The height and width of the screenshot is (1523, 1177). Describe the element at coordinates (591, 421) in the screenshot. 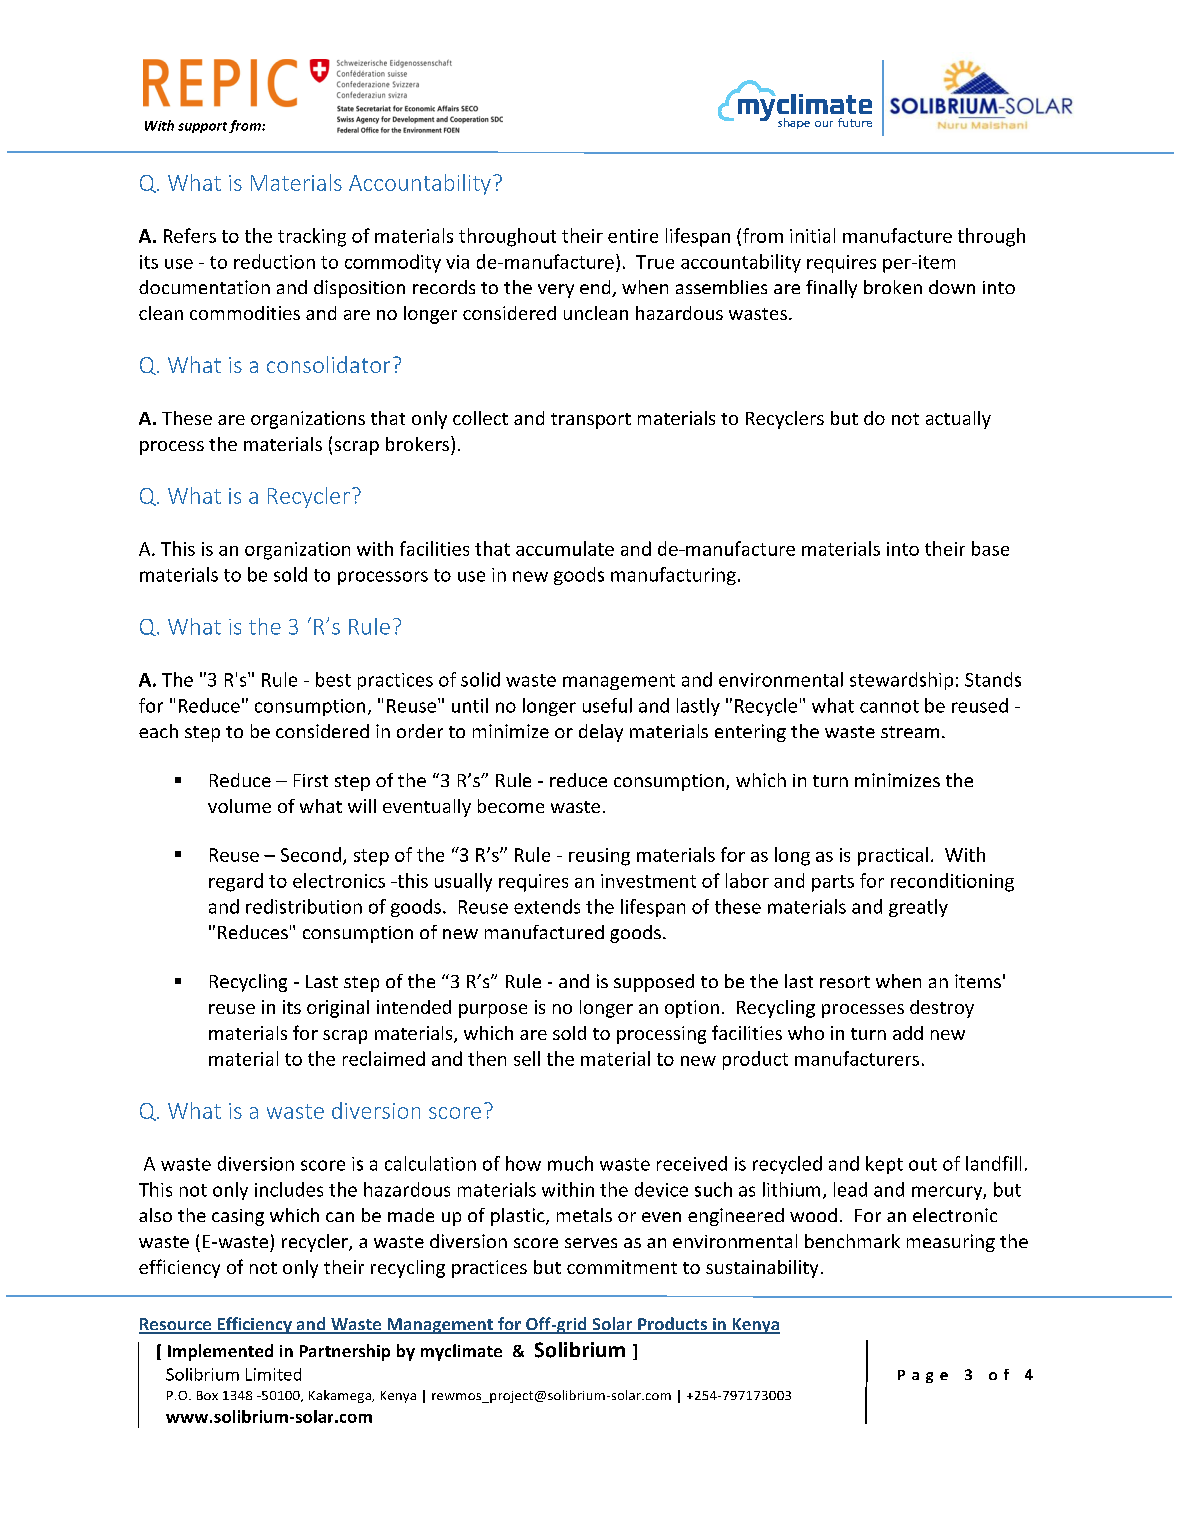

I see `transport` at that location.
